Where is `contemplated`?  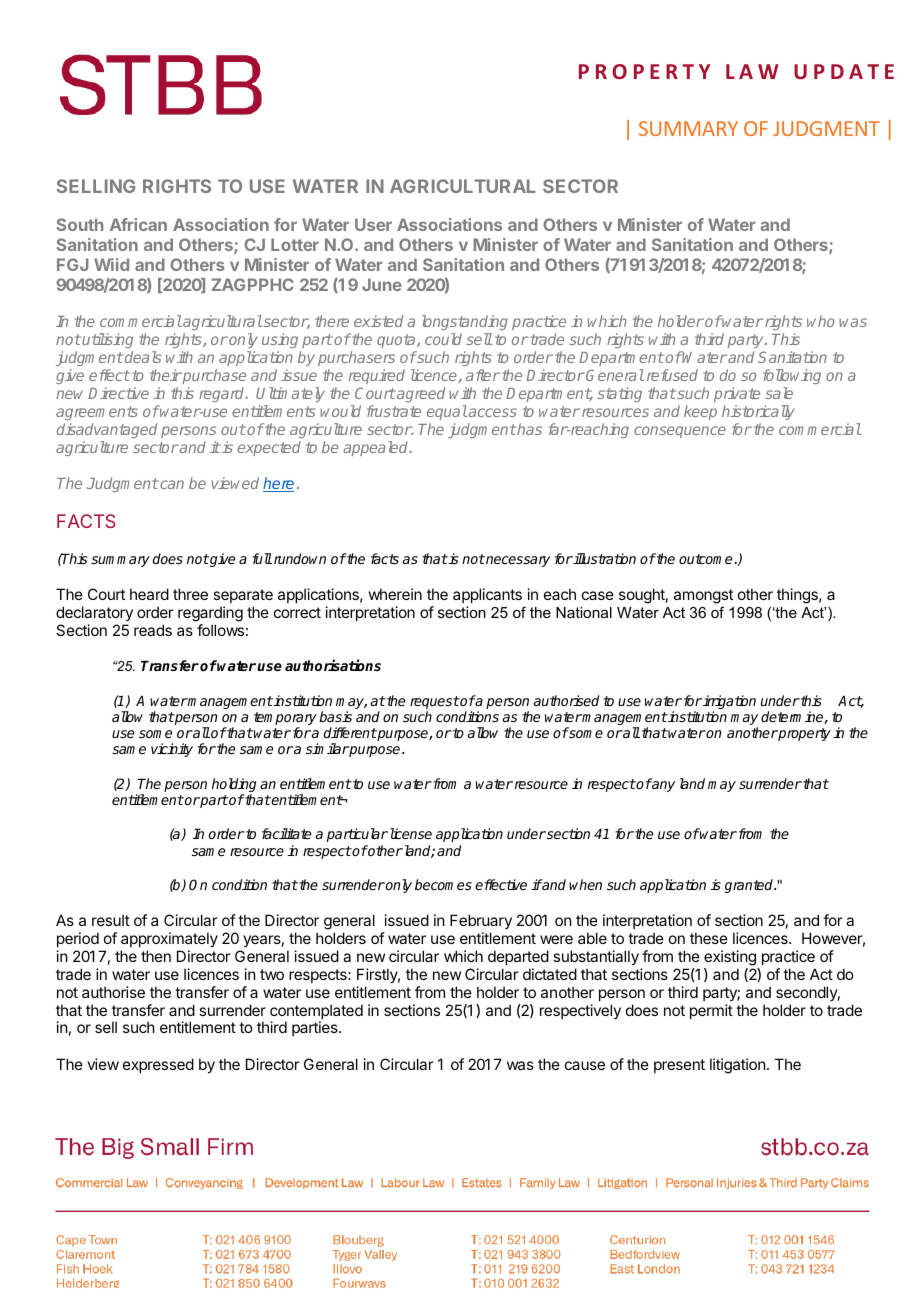
contemplated is located at coordinates (316, 1013).
